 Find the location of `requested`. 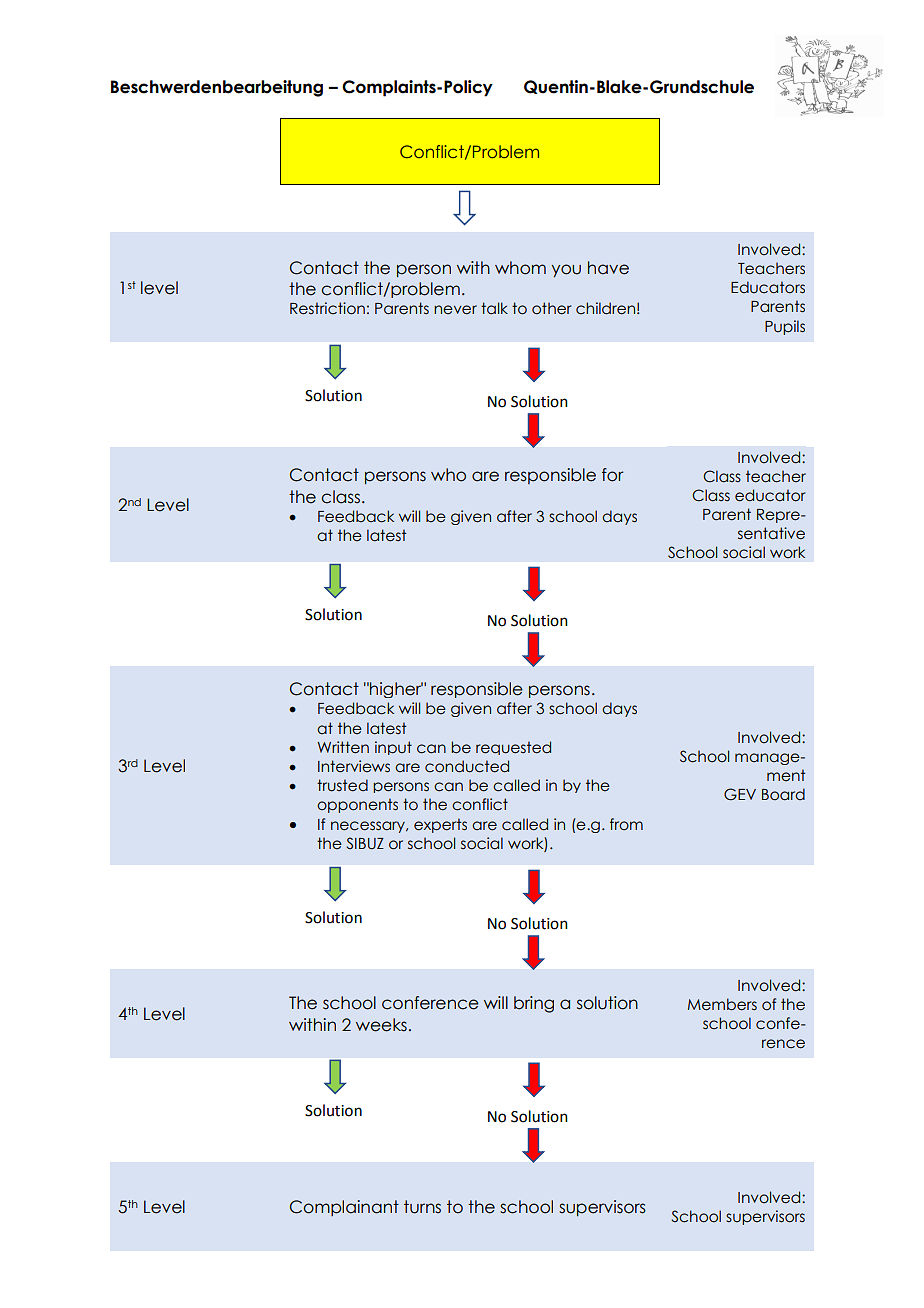

requested is located at coordinates (513, 748).
